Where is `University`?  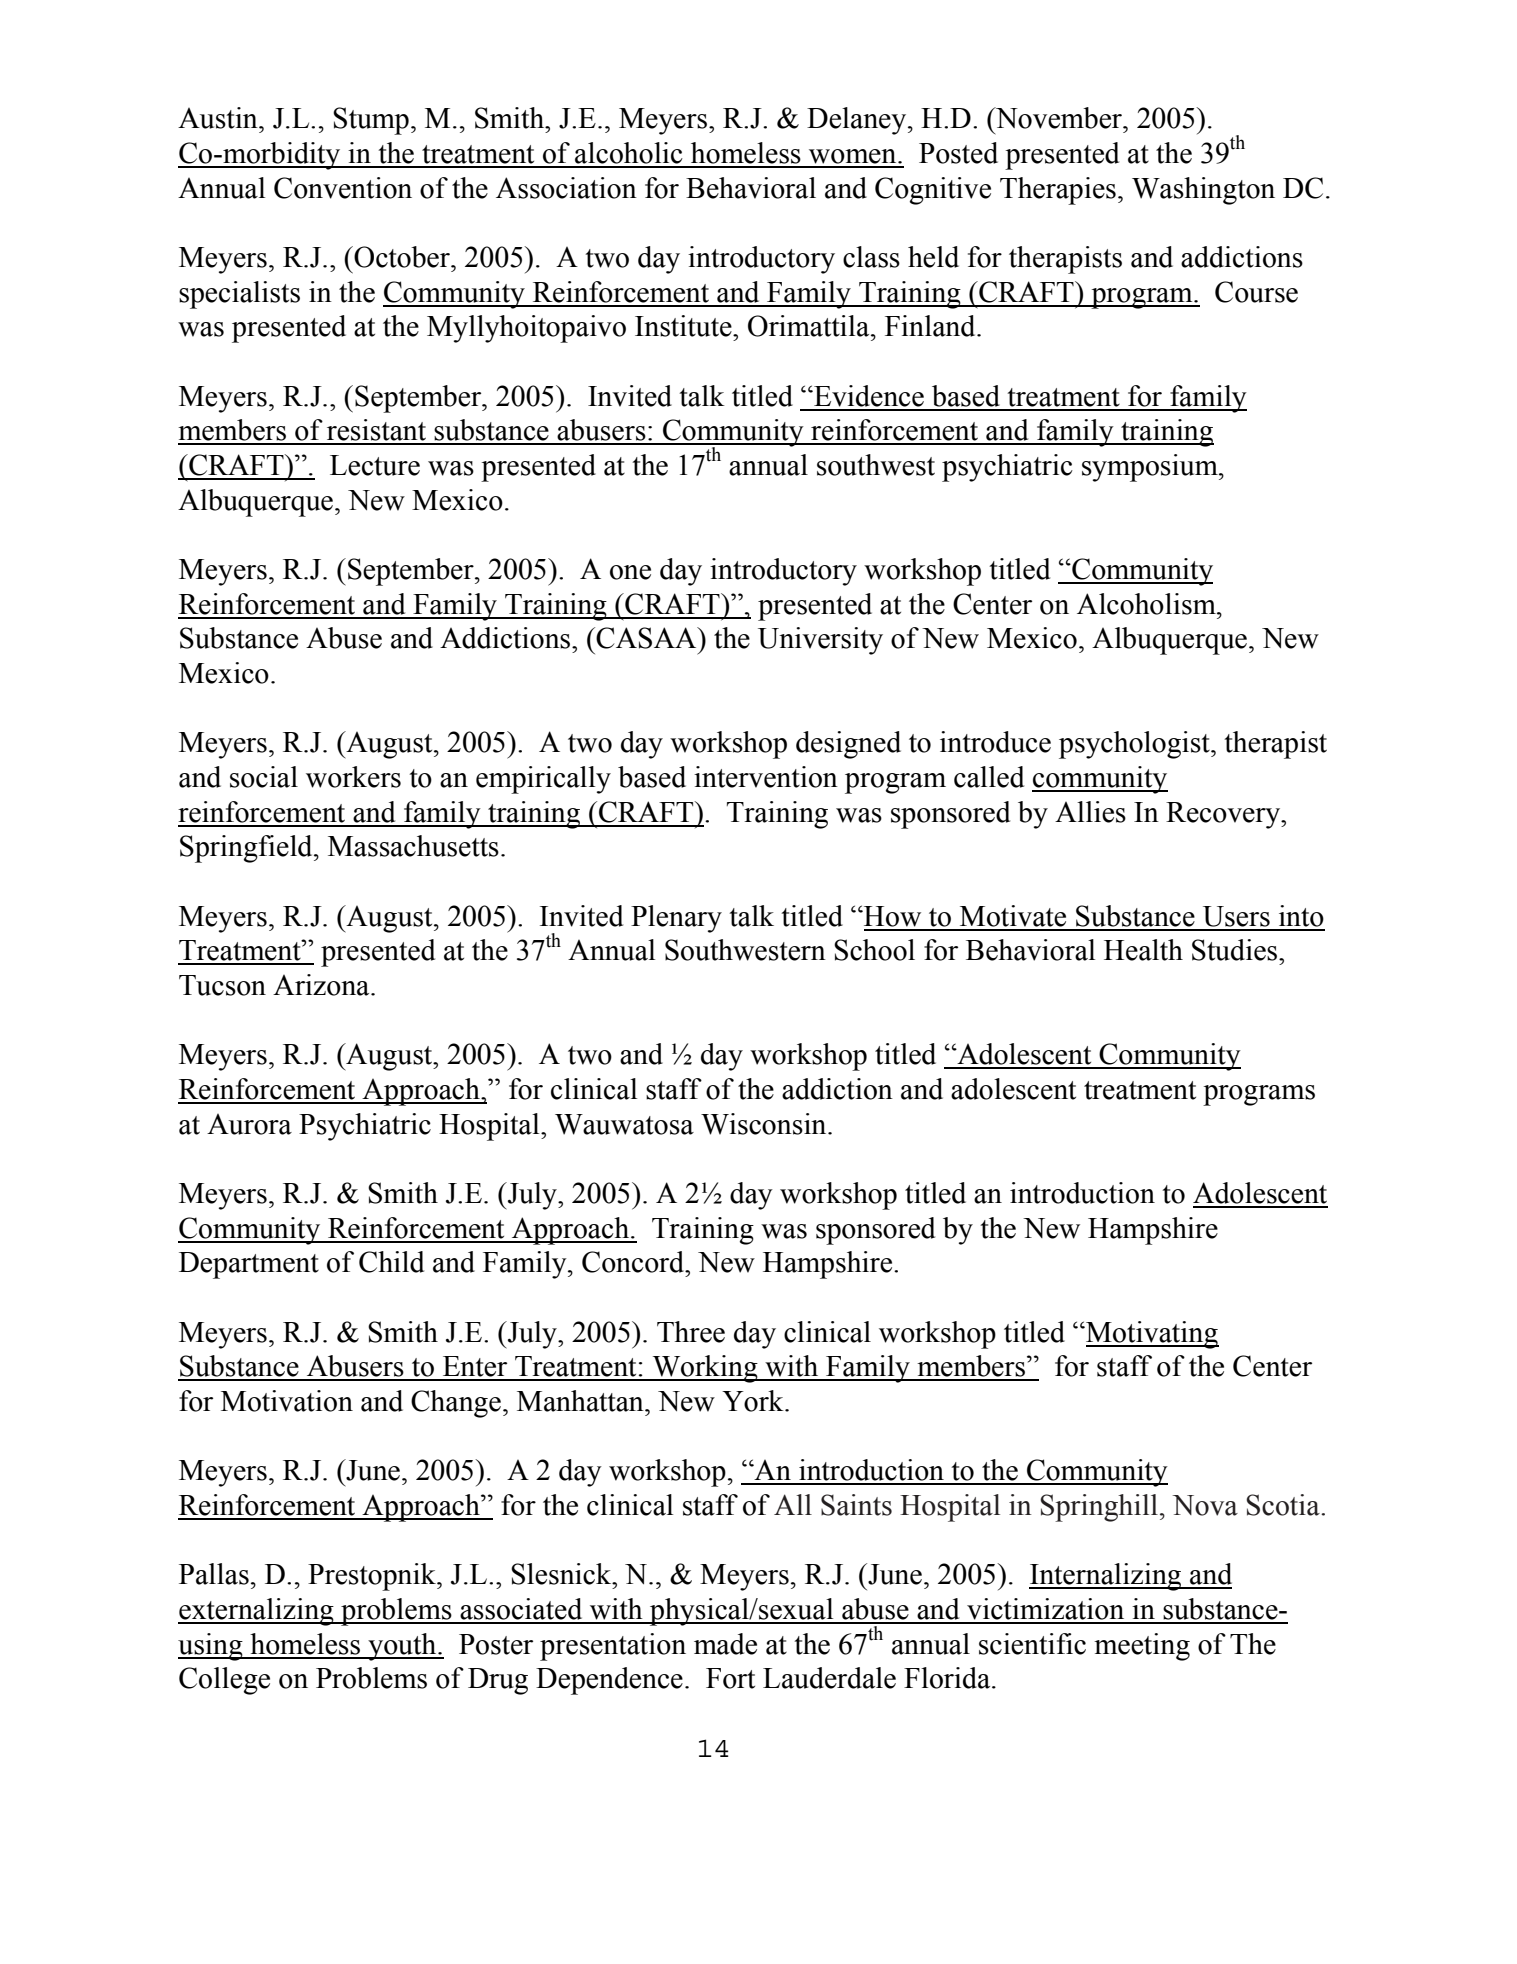
University is located at coordinates (820, 641).
